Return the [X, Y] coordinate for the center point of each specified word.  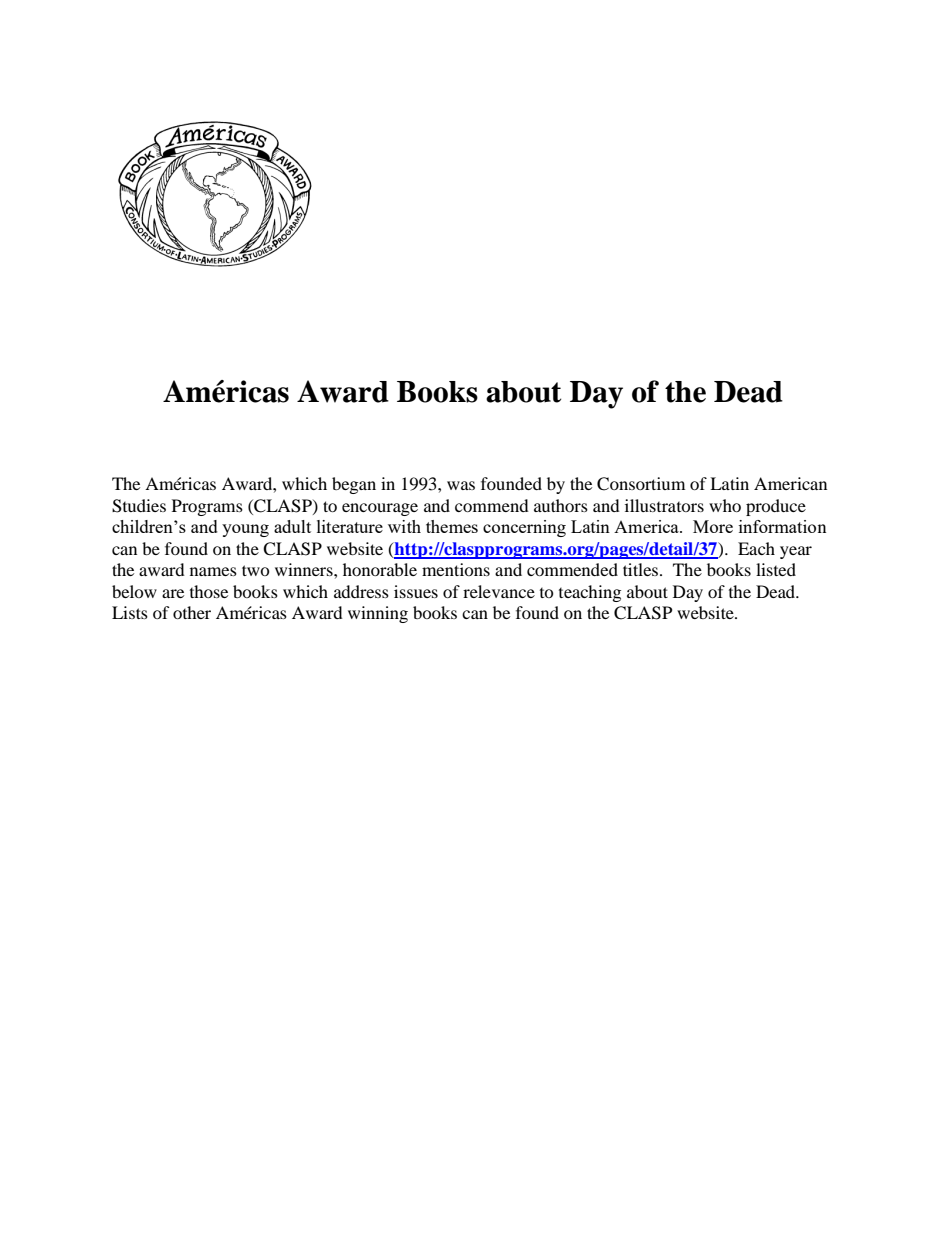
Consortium [641, 484]
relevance [499, 591]
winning [378, 614]
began [354, 485]
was [461, 485]
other [192, 612]
